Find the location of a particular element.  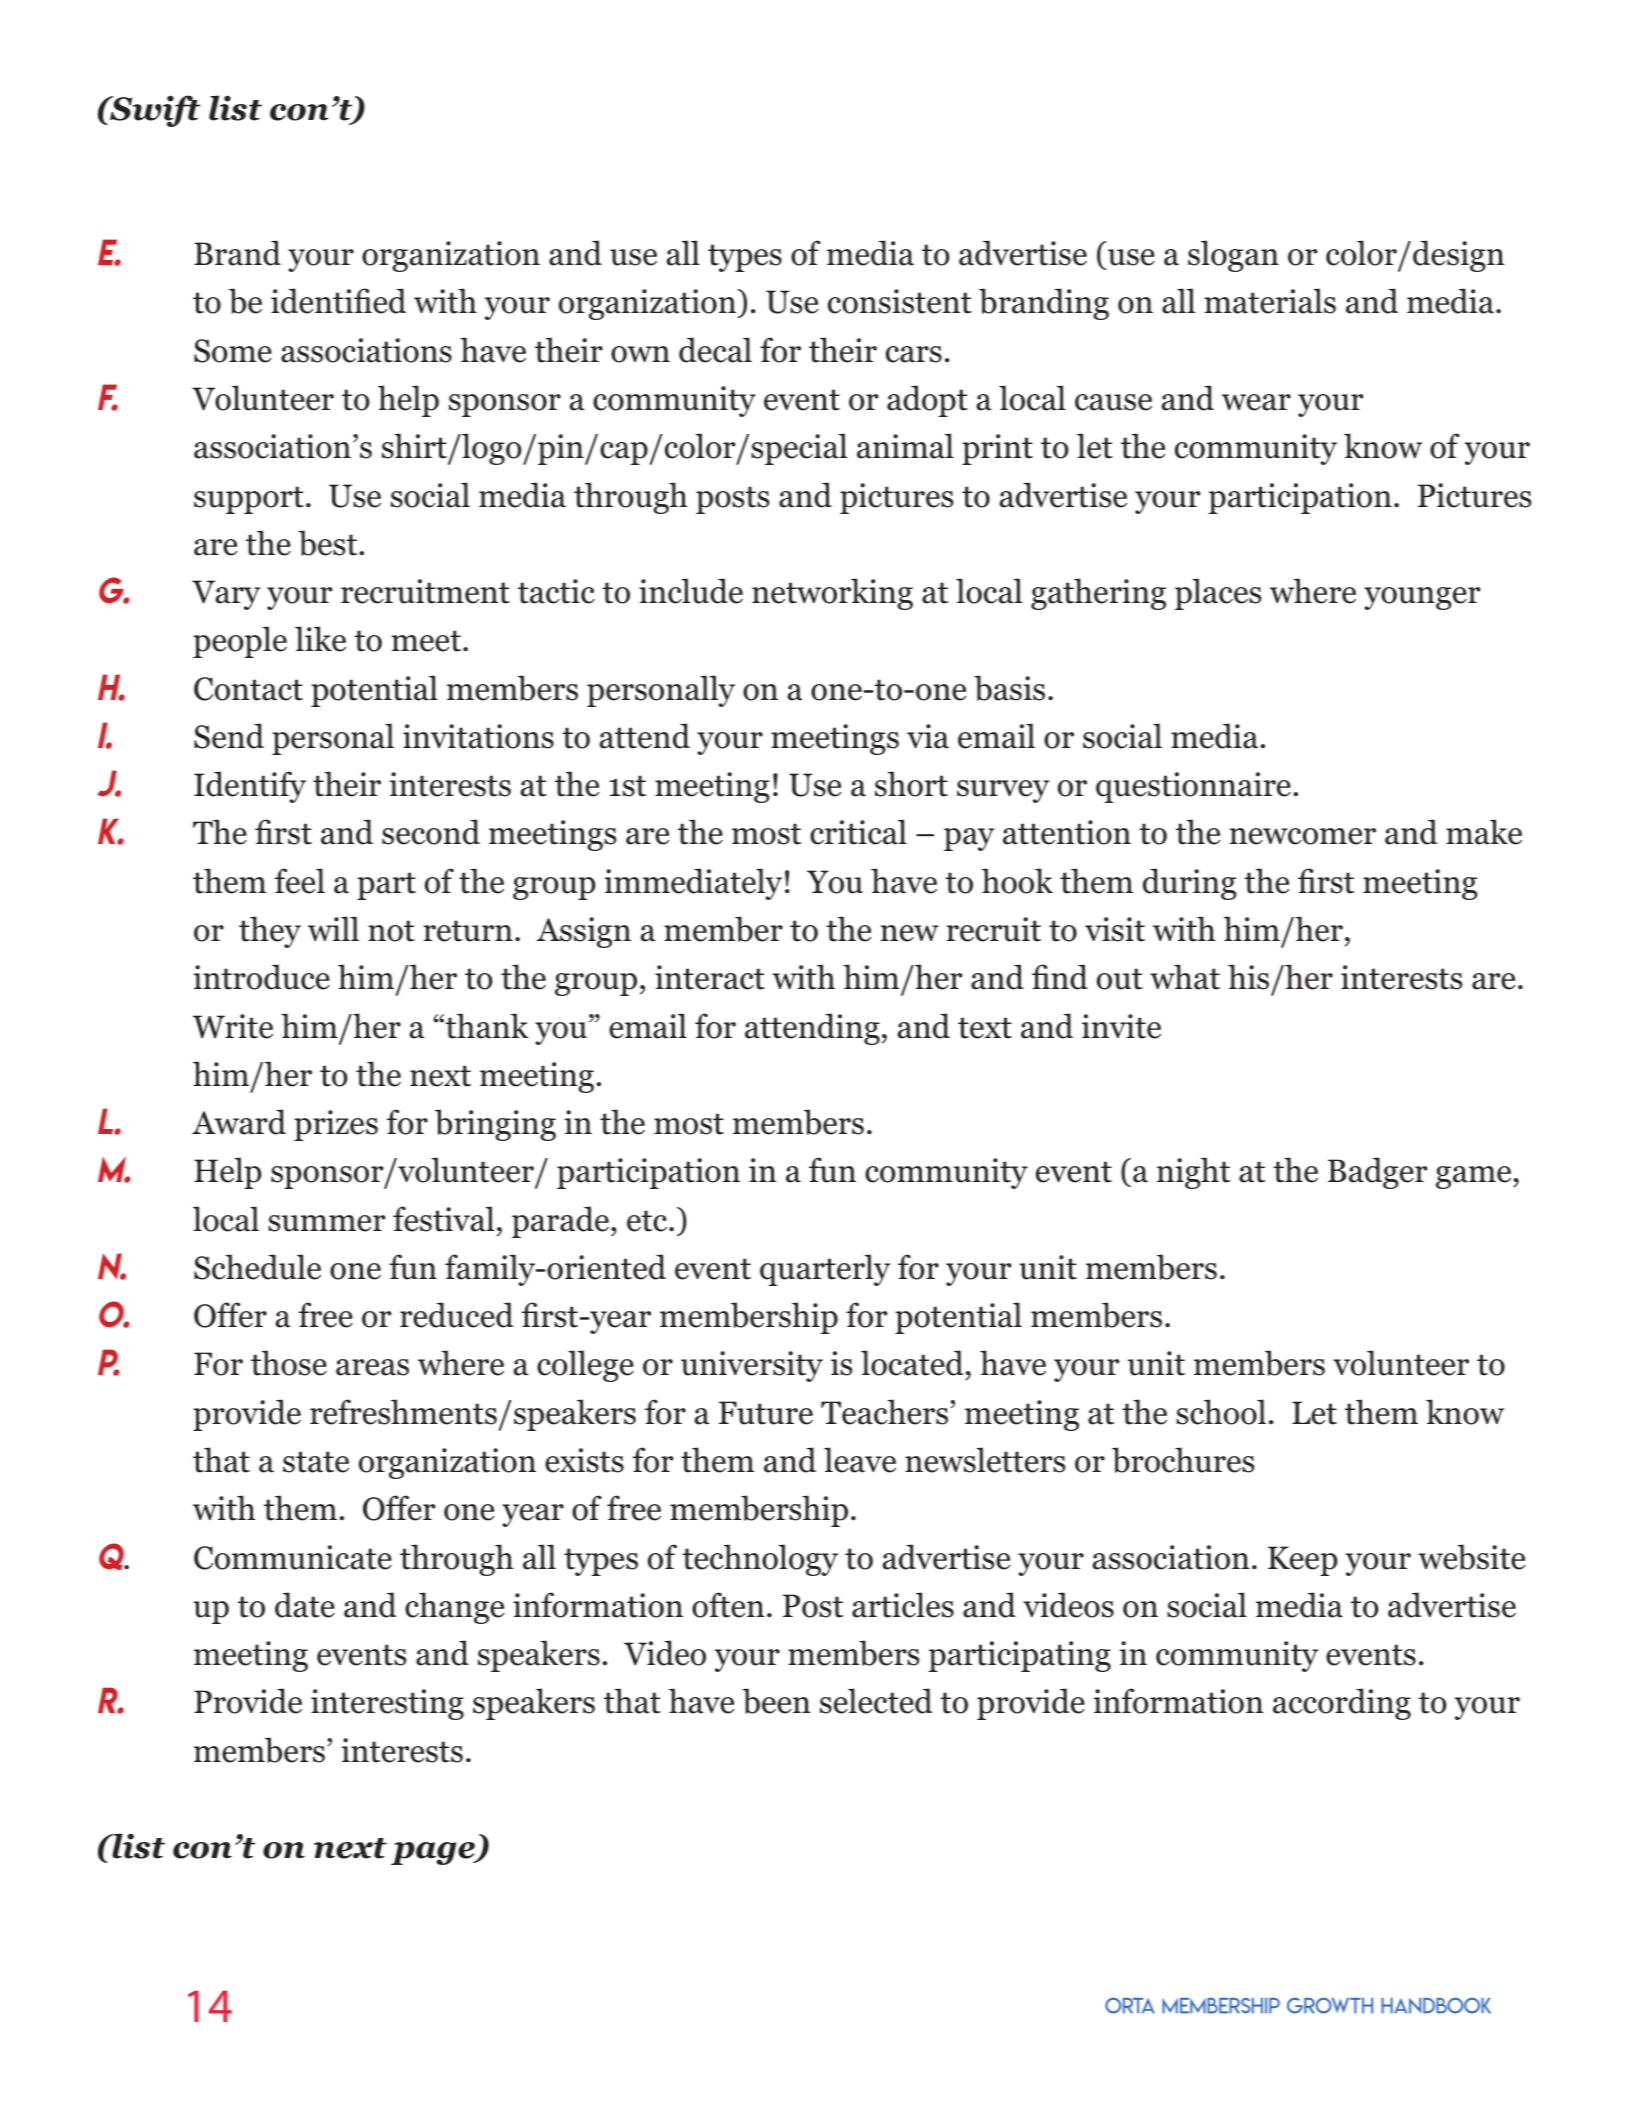

consistent is located at coordinates (900, 301).
